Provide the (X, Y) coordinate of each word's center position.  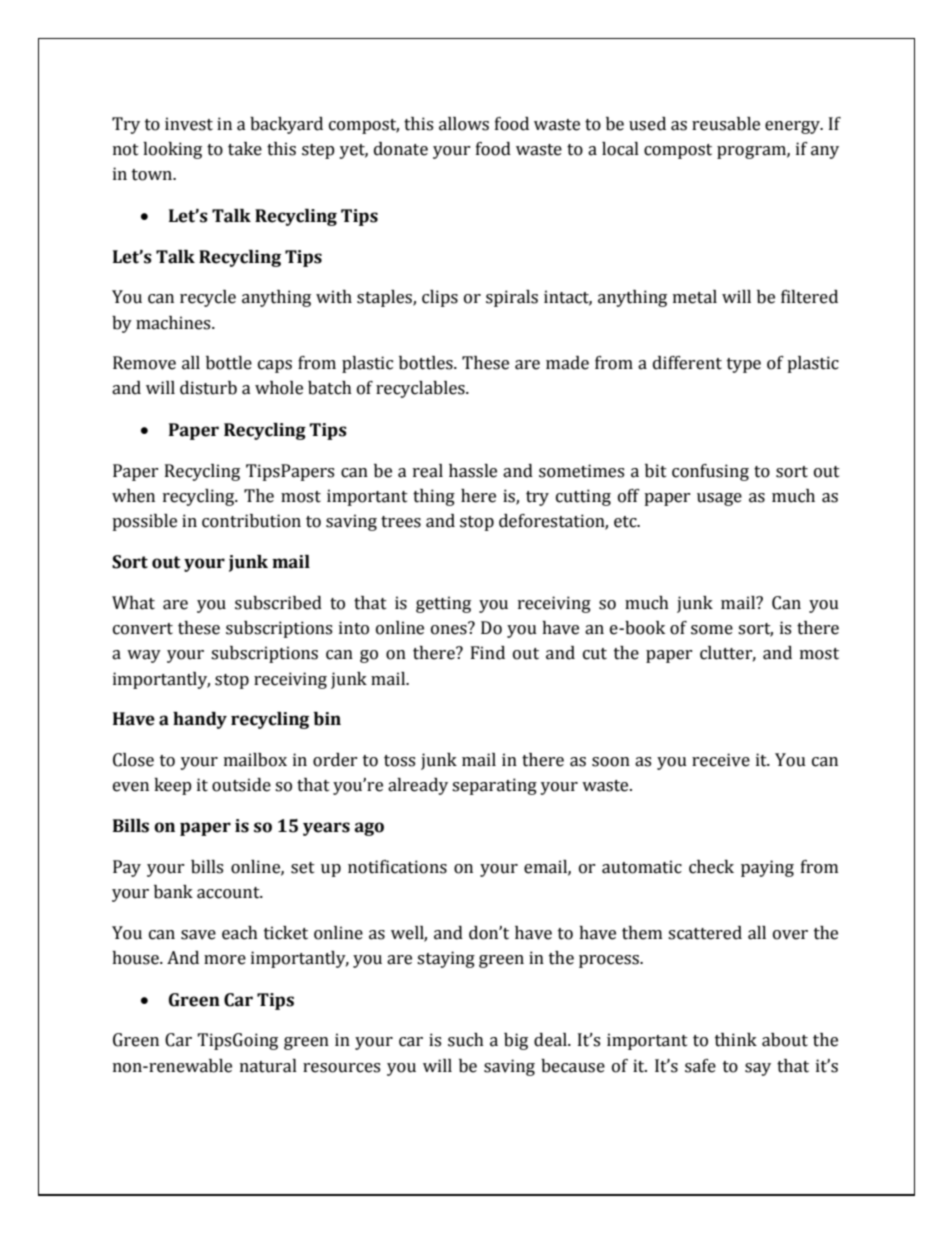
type (744, 365)
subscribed (278, 603)
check (711, 867)
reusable (726, 124)
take (245, 149)
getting (443, 604)
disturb (208, 388)
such (466, 1040)
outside (241, 785)
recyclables (421, 389)
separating (494, 786)
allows (464, 124)
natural (268, 1066)
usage (719, 499)
